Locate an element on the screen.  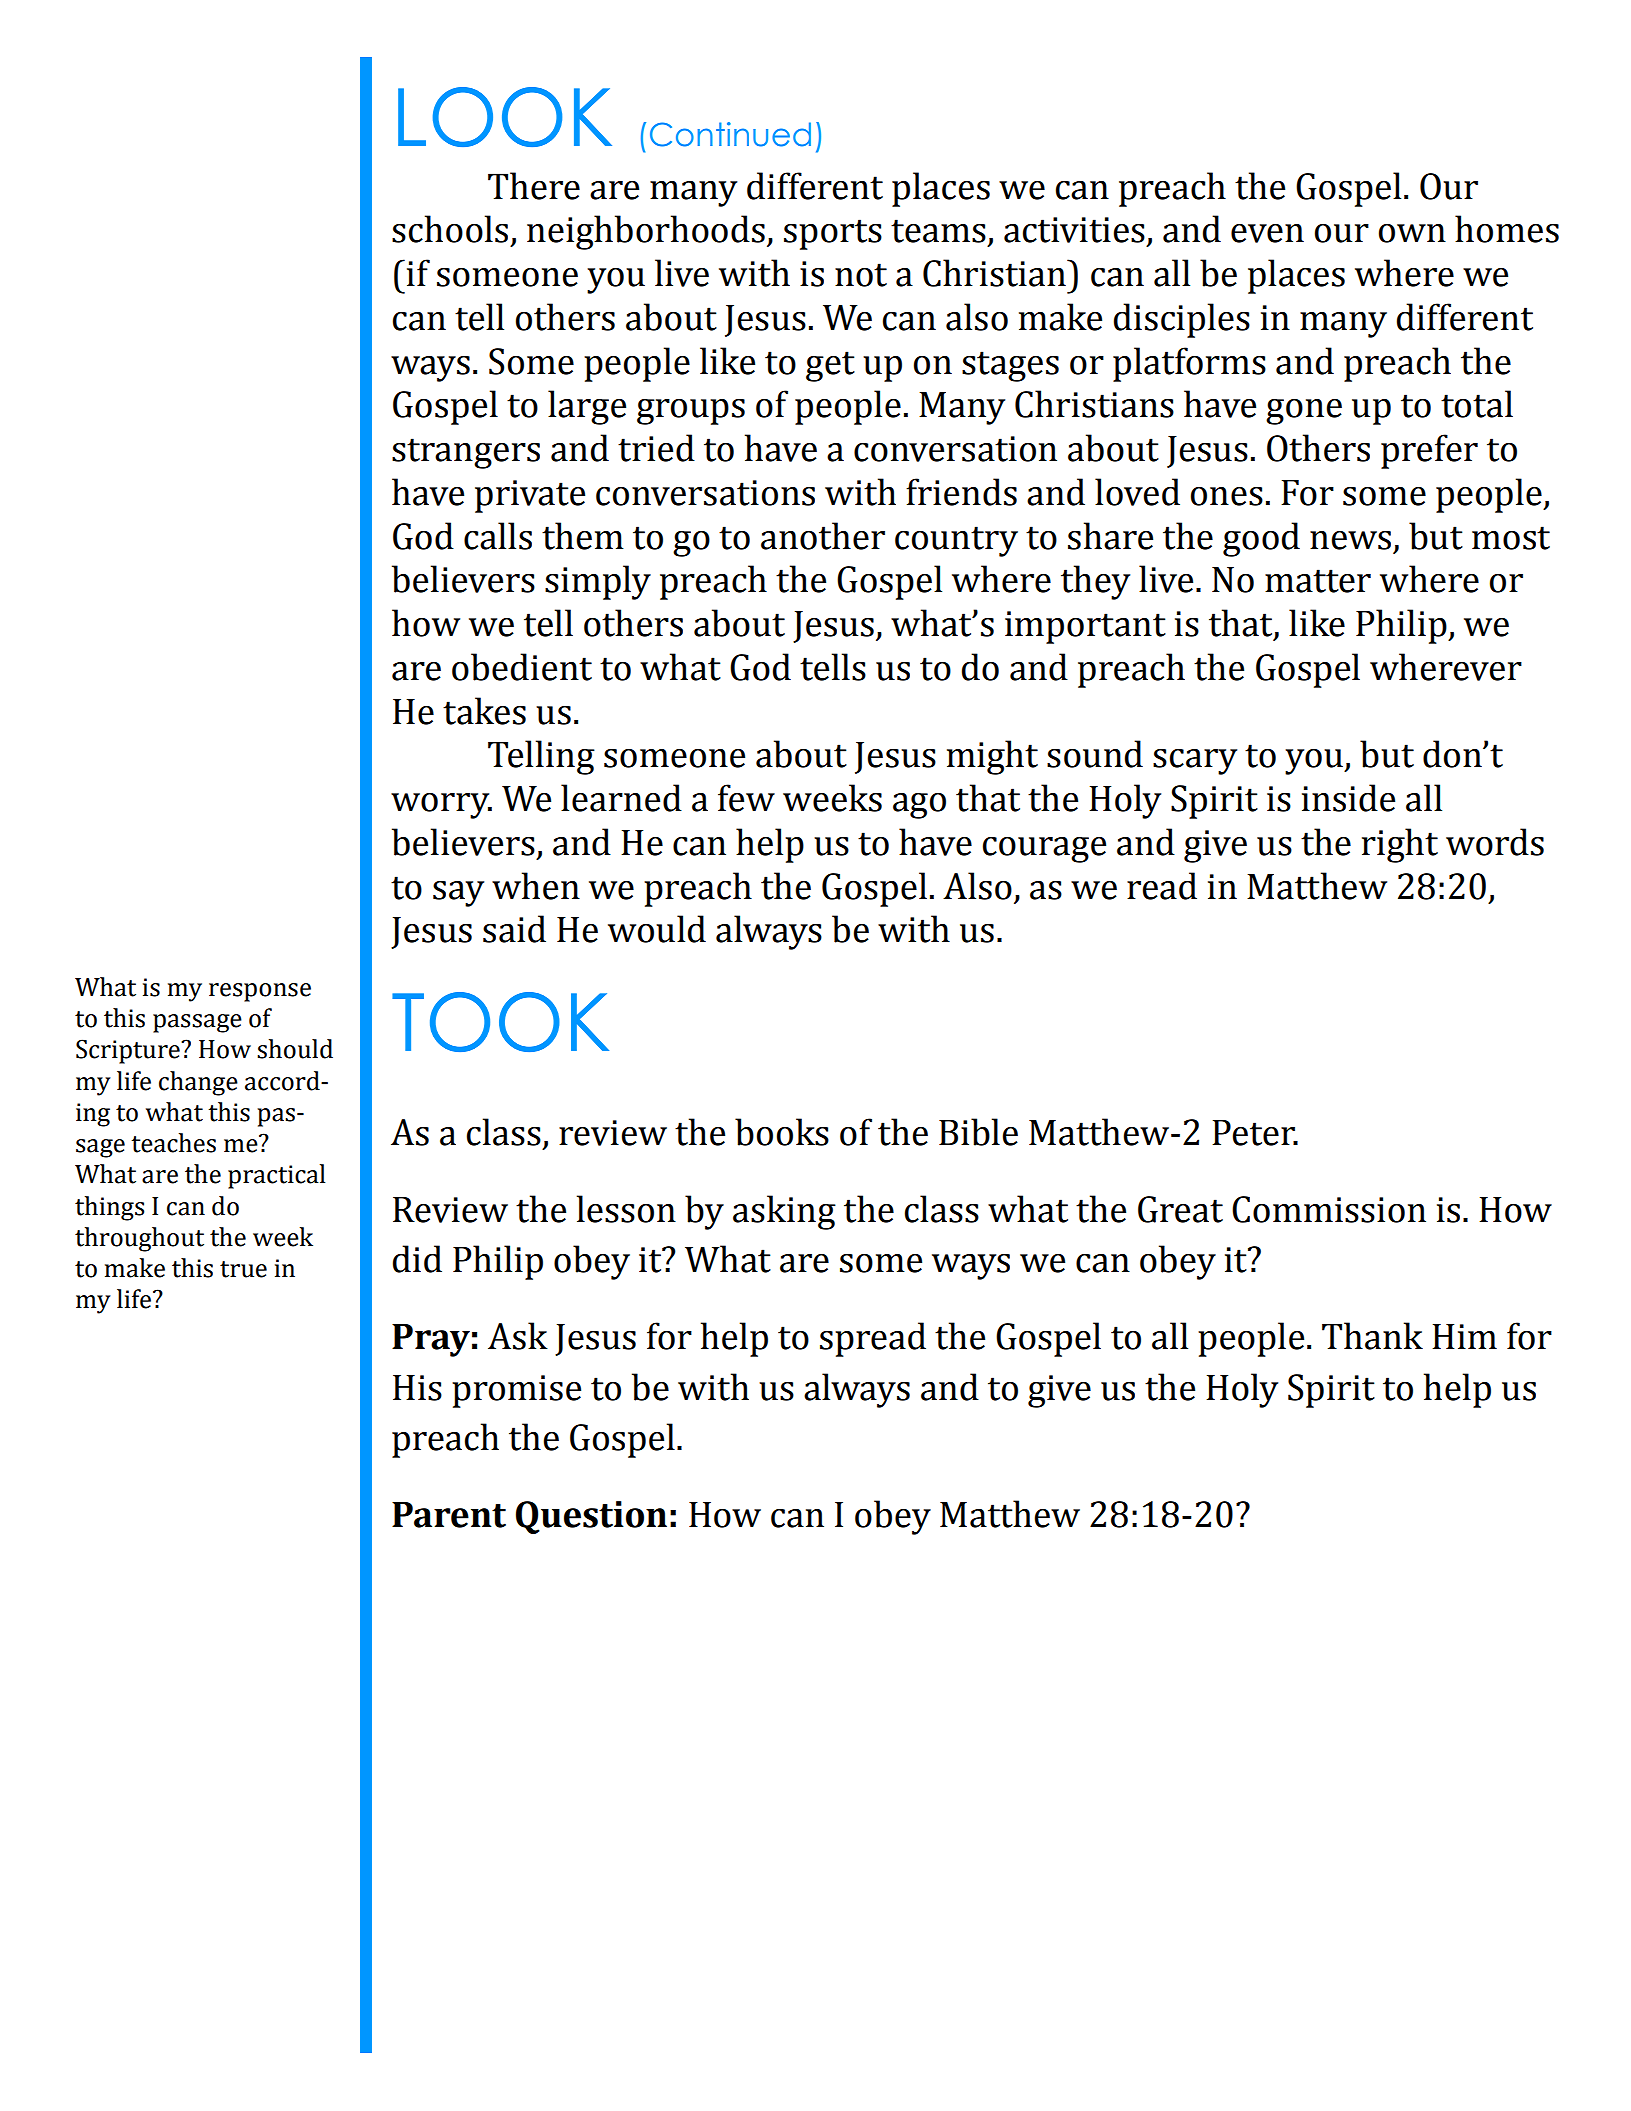
Continued is located at coordinates (730, 134).
